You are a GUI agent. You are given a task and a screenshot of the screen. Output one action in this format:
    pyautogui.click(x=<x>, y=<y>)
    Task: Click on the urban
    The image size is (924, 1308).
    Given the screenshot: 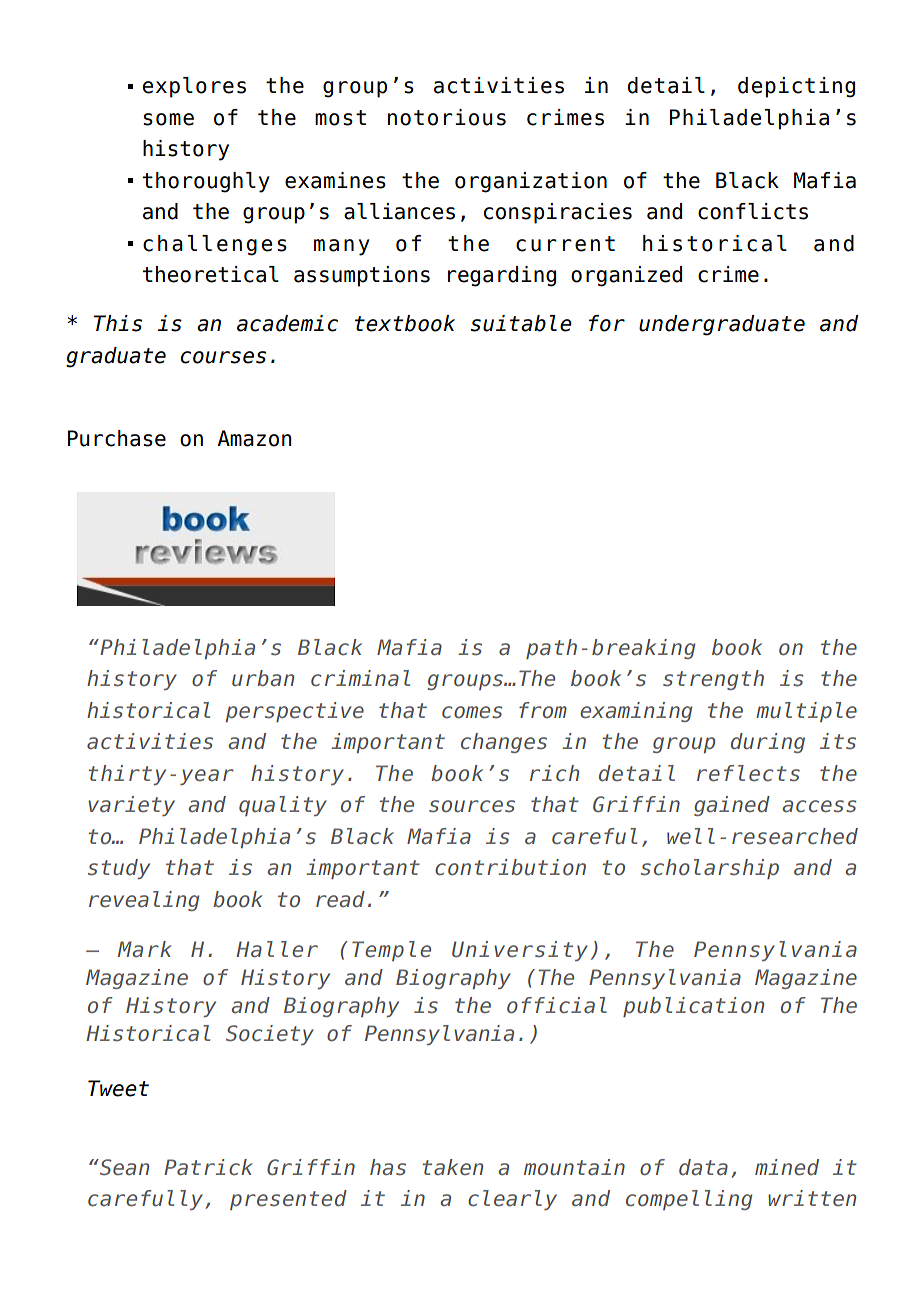 What is the action you would take?
    pyautogui.click(x=263, y=678)
